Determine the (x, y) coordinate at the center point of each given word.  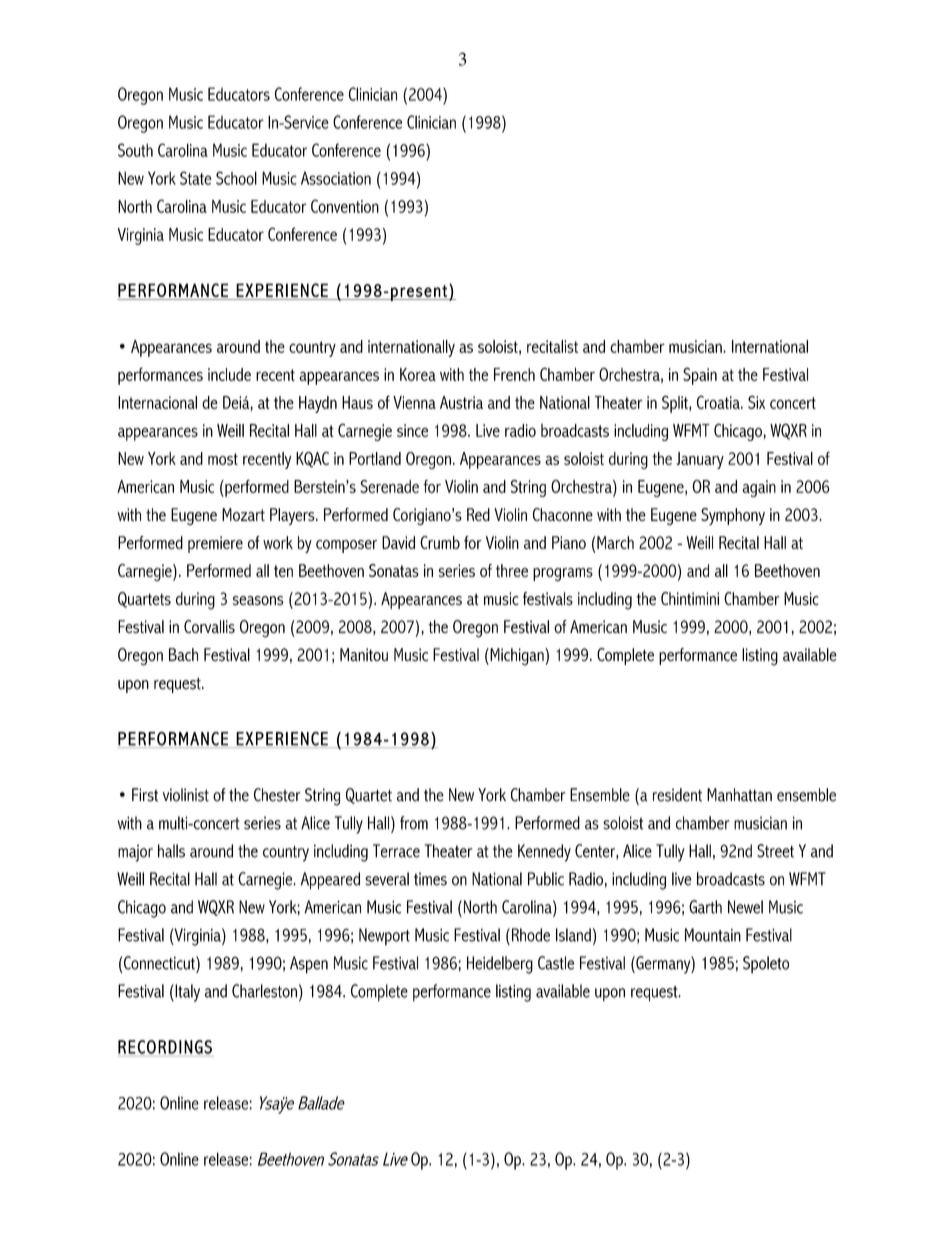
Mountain (713, 935)
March (615, 542)
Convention (345, 206)
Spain (700, 376)
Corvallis (209, 626)
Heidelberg (500, 965)
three (512, 570)
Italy (186, 993)
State (196, 178)
